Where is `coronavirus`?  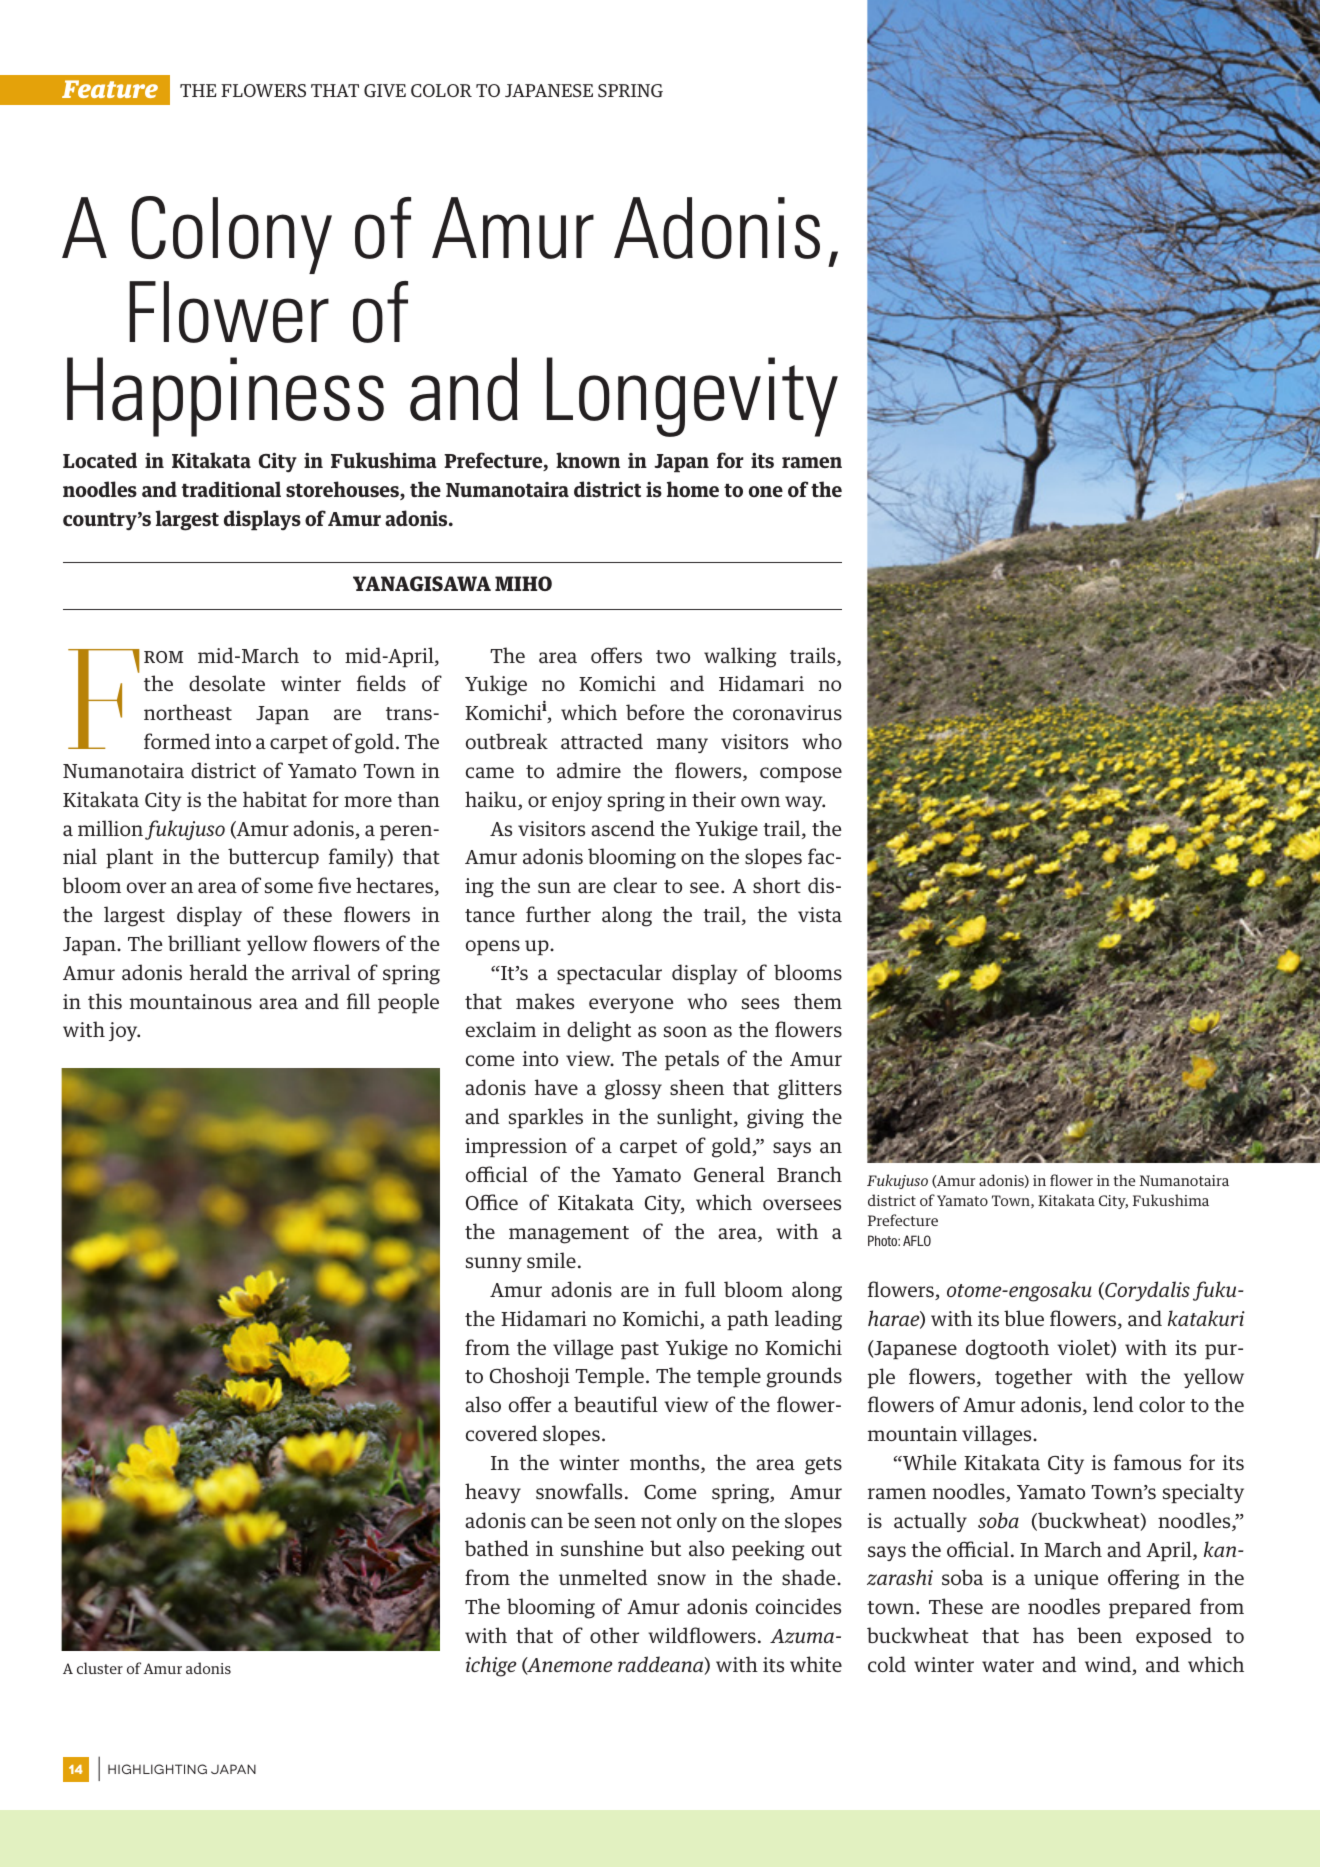
coronavirus is located at coordinates (787, 713).
